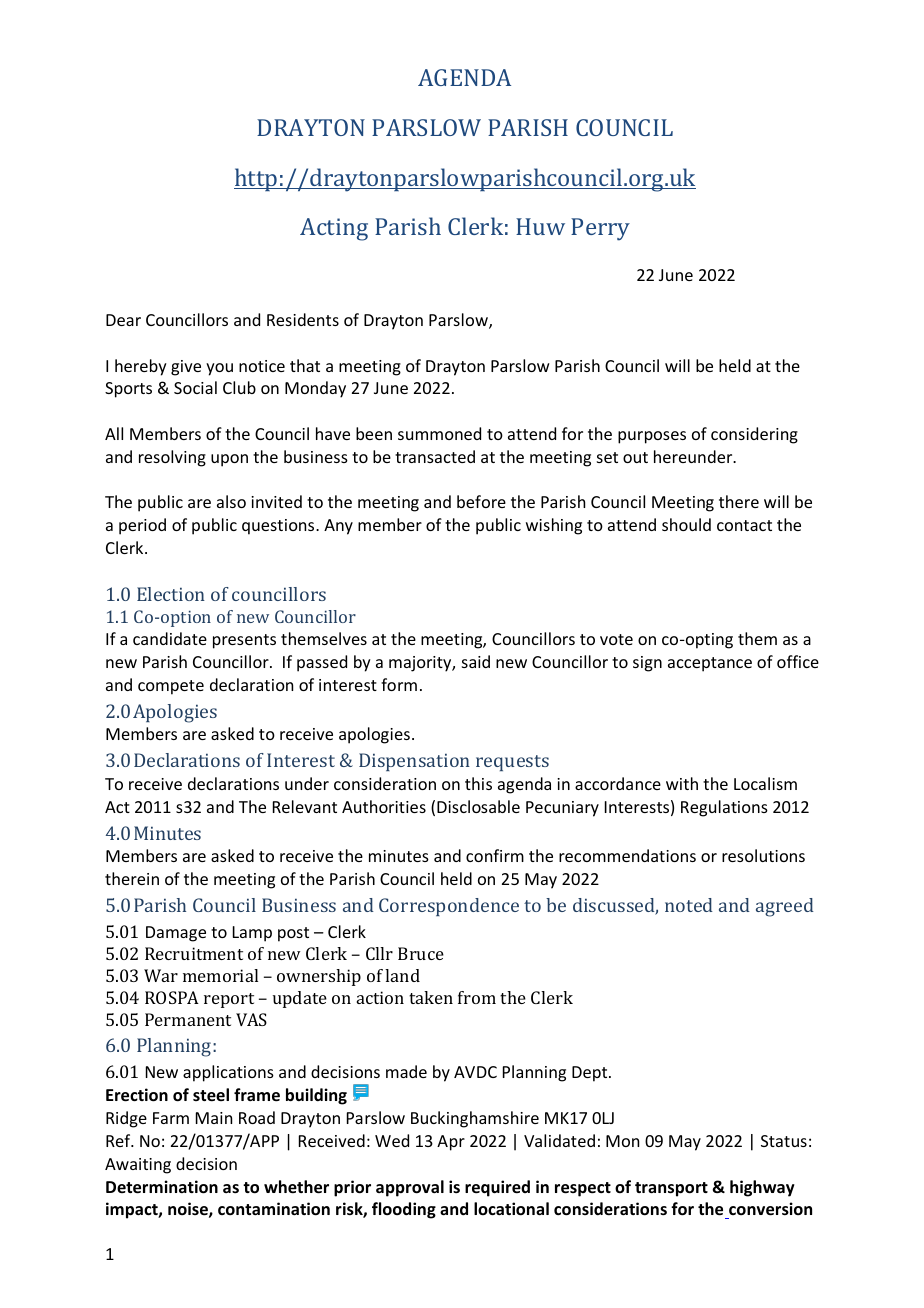  What do you see at coordinates (689, 905) in the image?
I see `noted` at bounding box center [689, 905].
